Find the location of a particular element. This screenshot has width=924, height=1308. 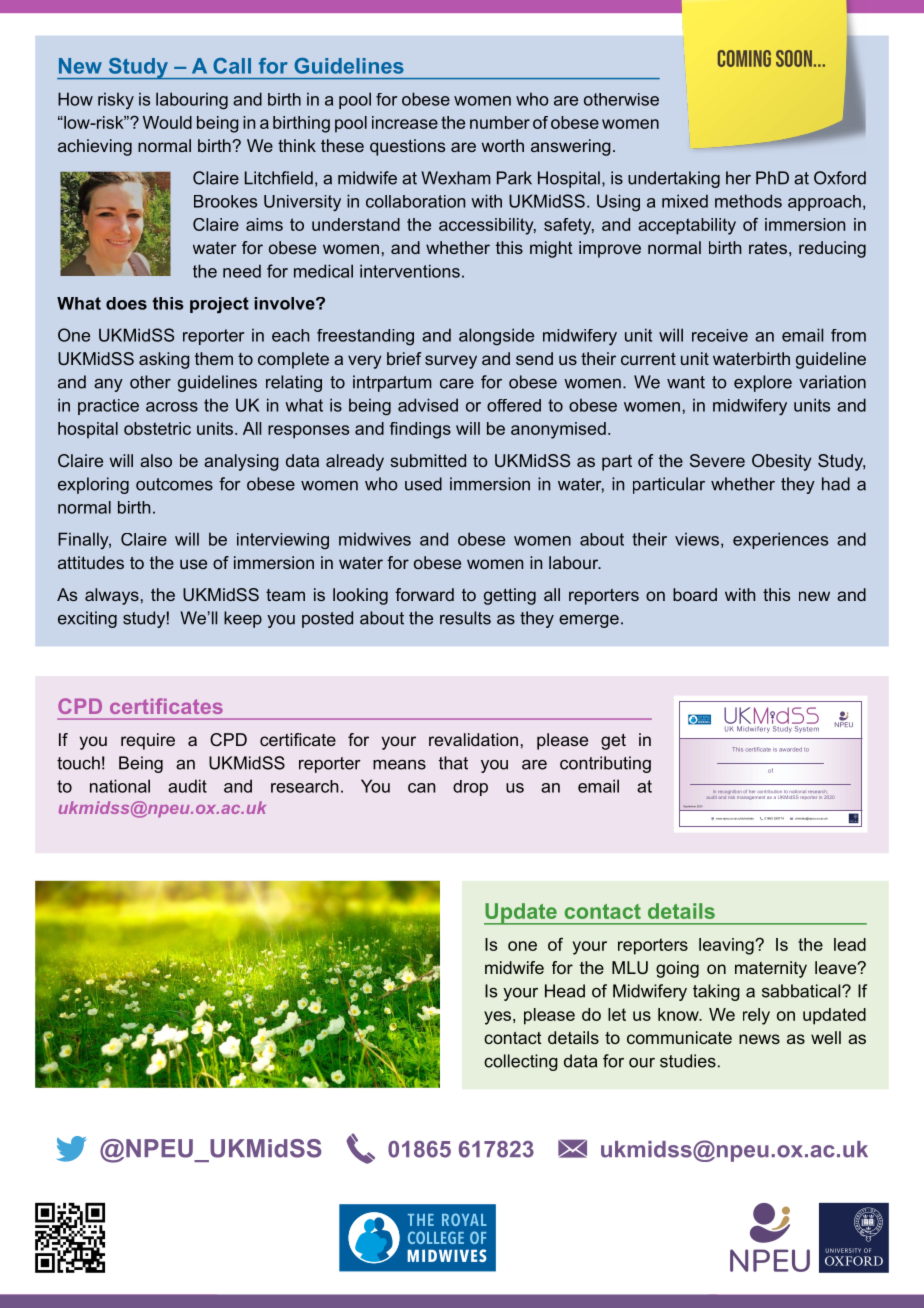

Would is located at coordinates (167, 122).
